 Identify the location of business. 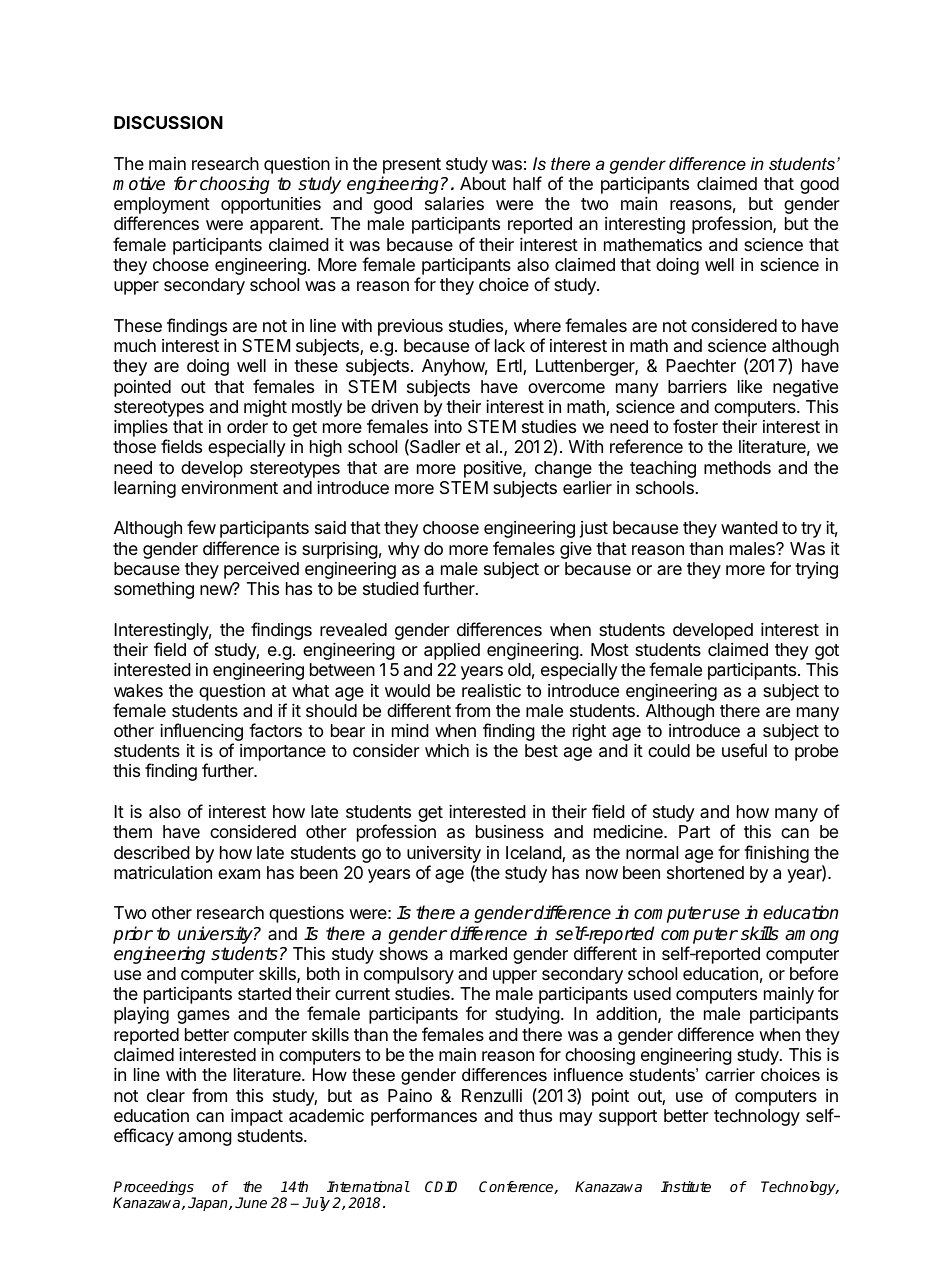
(510, 831).
